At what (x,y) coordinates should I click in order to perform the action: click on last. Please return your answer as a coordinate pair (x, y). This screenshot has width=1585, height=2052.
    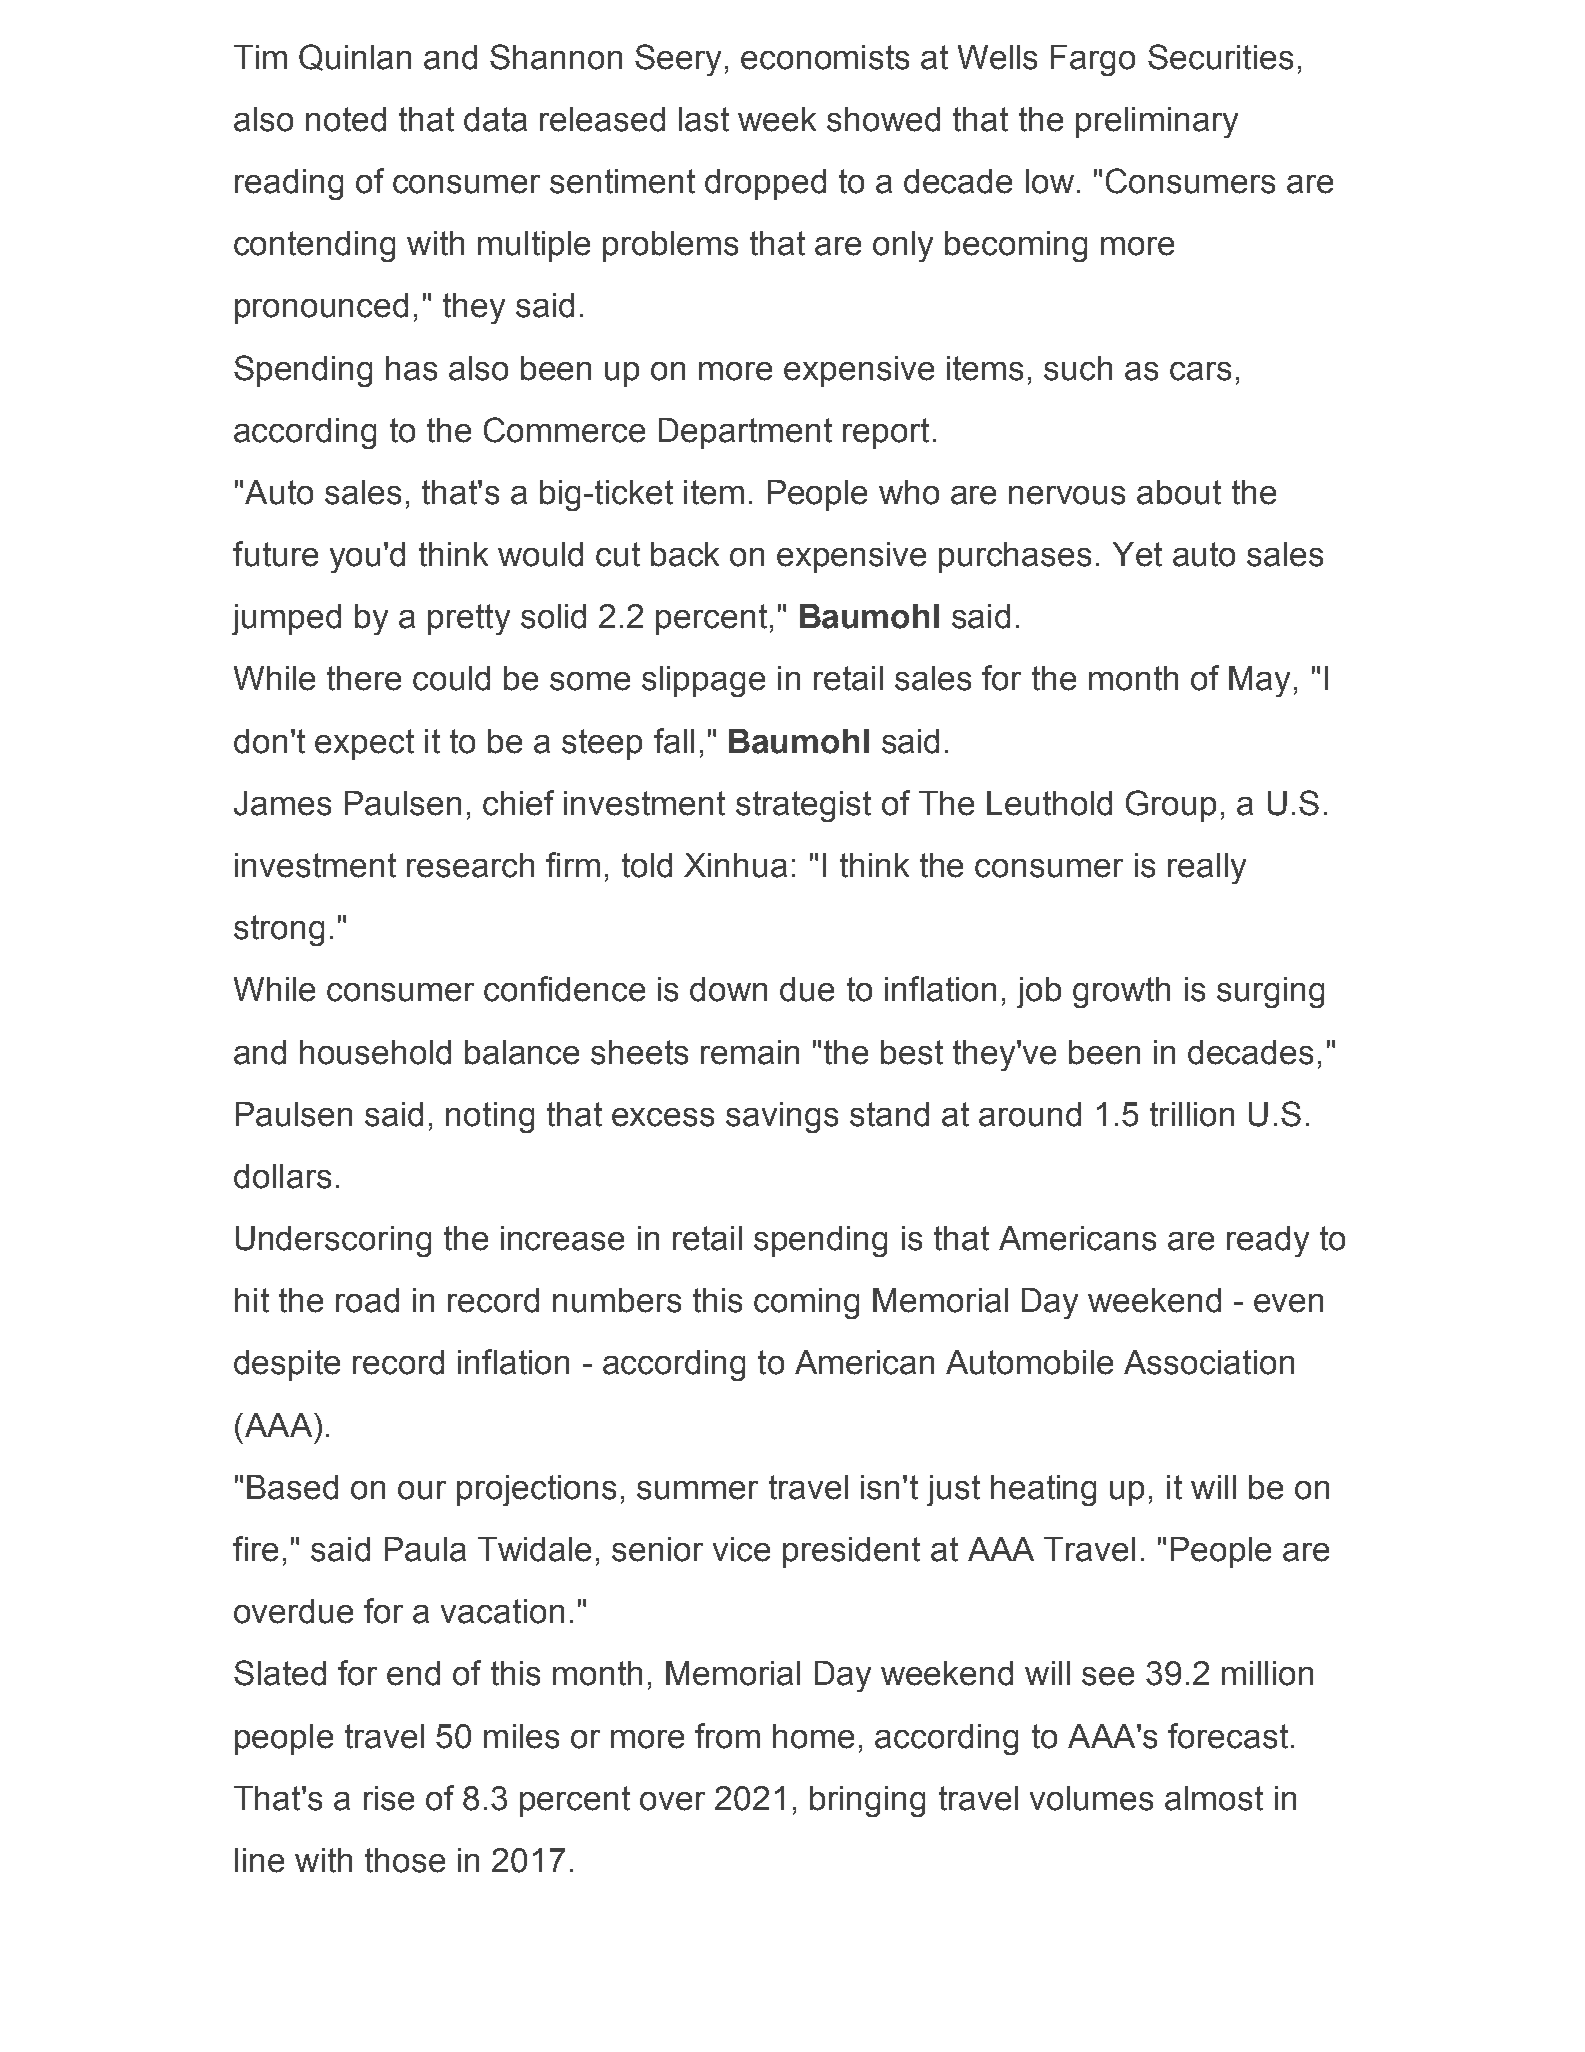
    Looking at the image, I should click on (704, 119).
